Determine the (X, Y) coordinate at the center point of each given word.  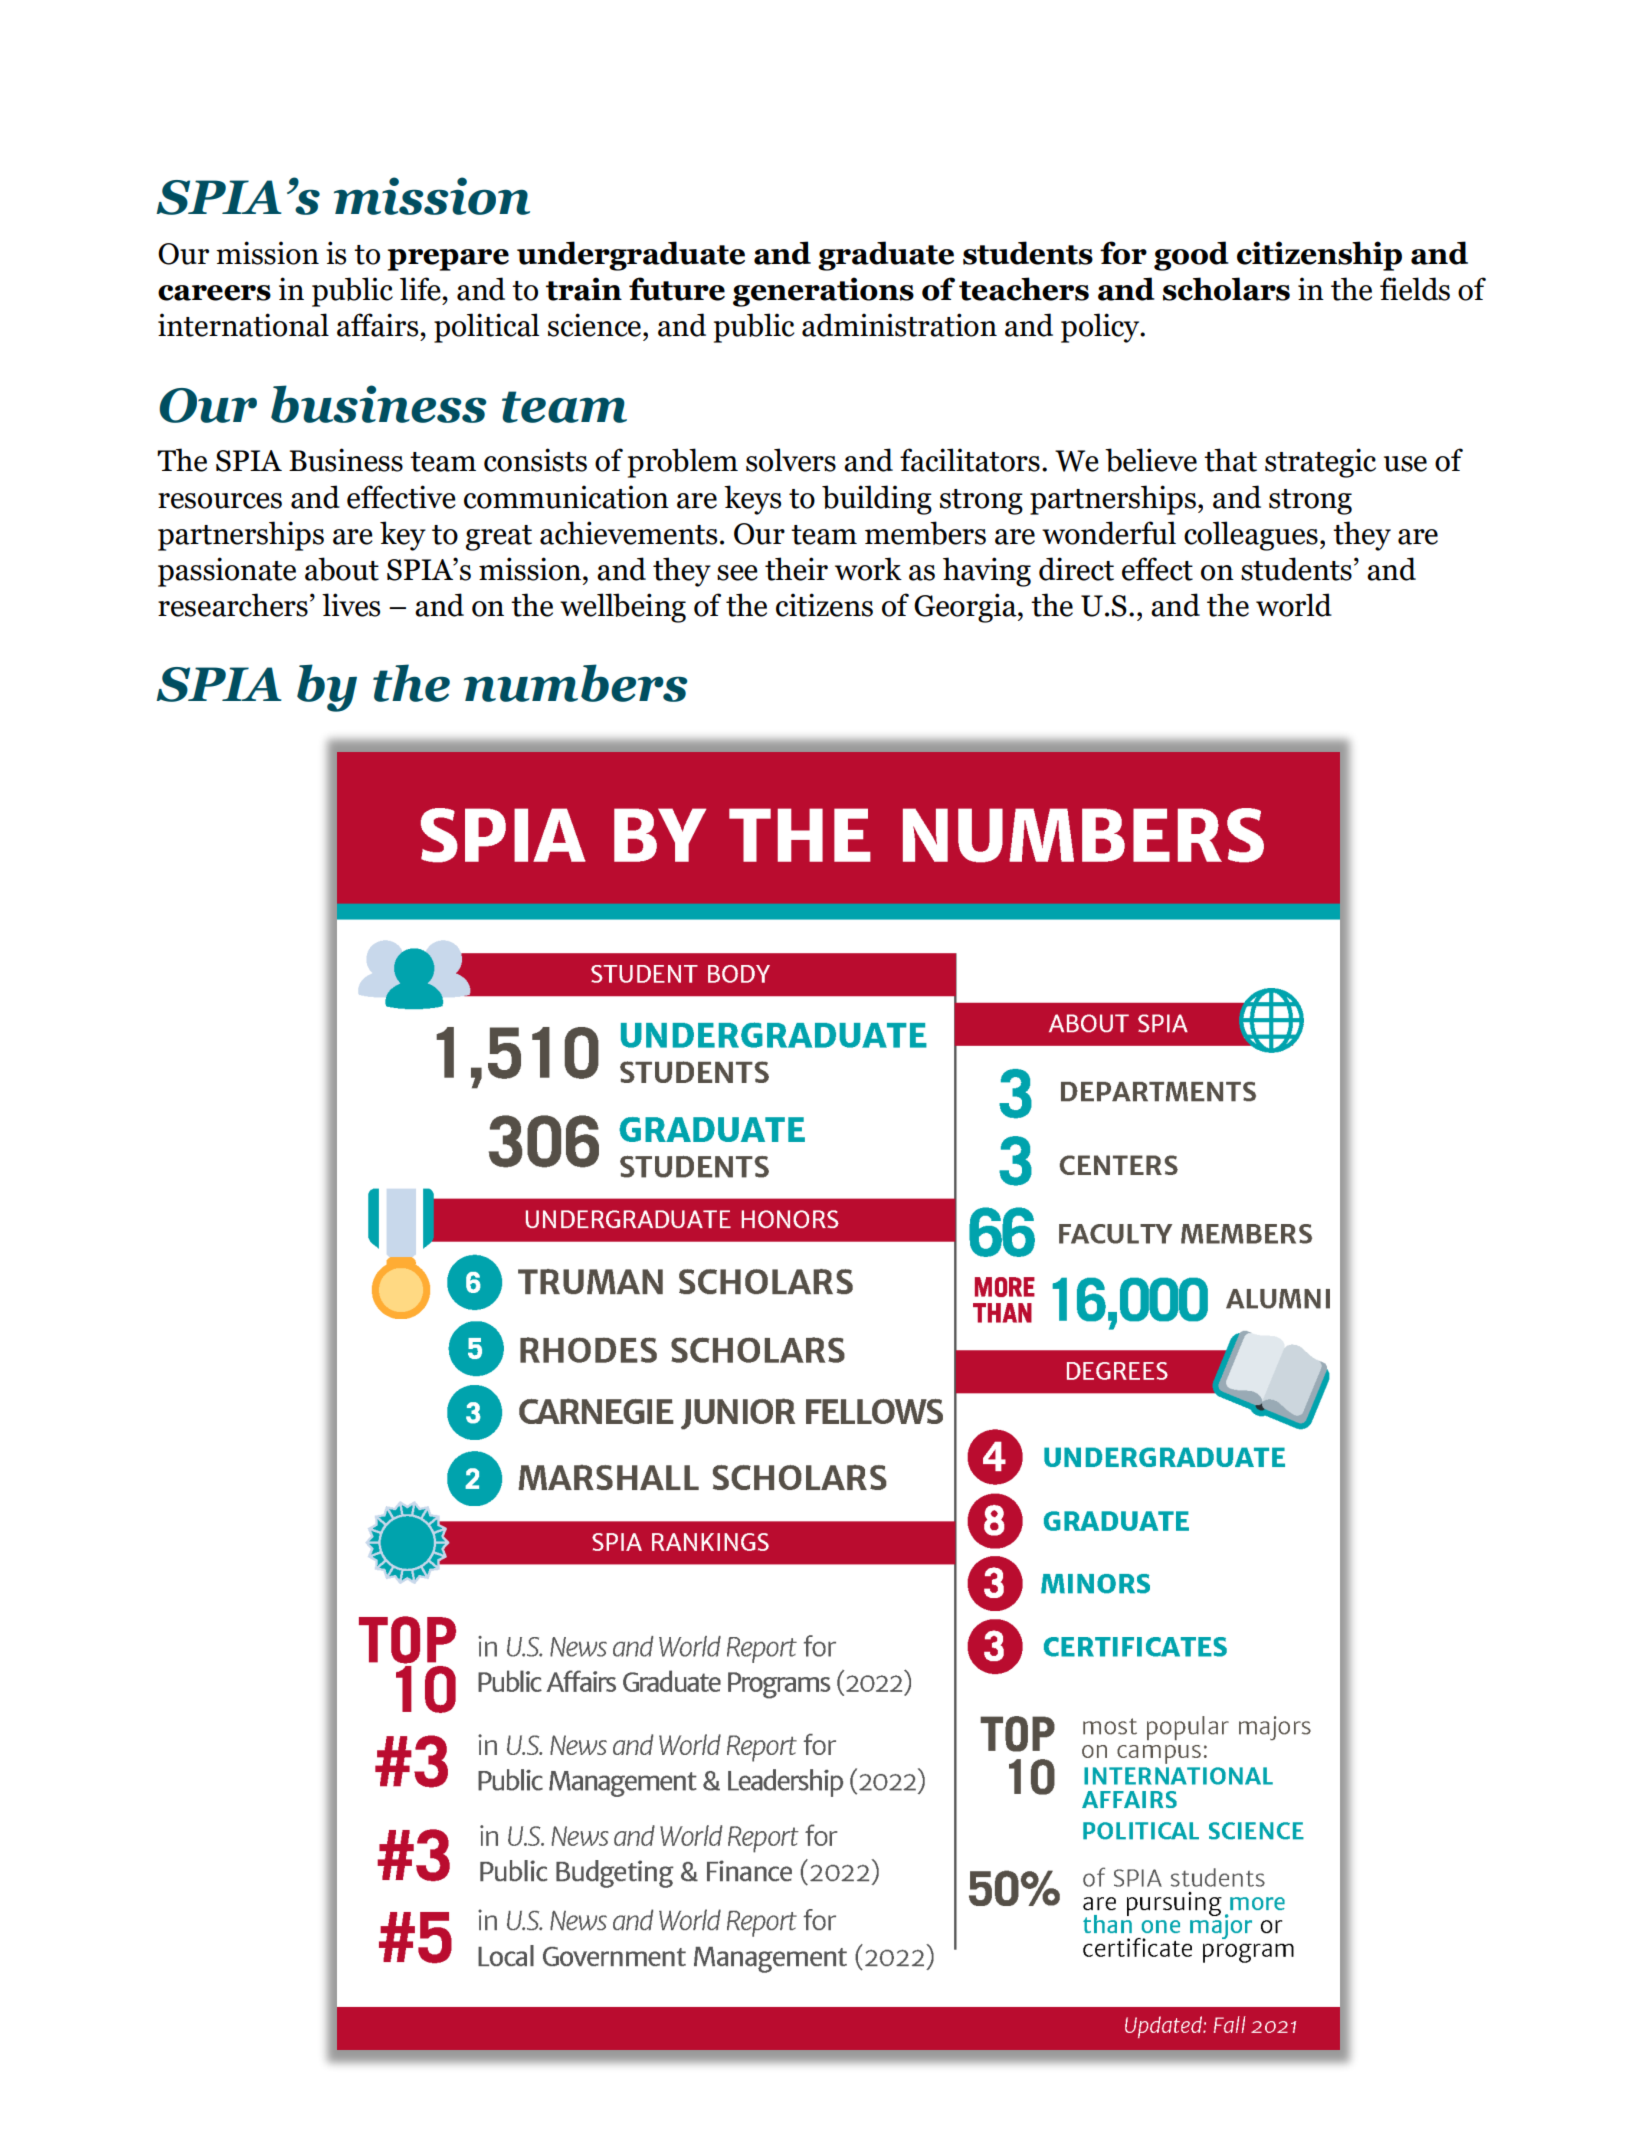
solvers (791, 460)
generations (823, 292)
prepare (448, 260)
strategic (1320, 463)
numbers (575, 683)
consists (535, 460)
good (1191, 256)
